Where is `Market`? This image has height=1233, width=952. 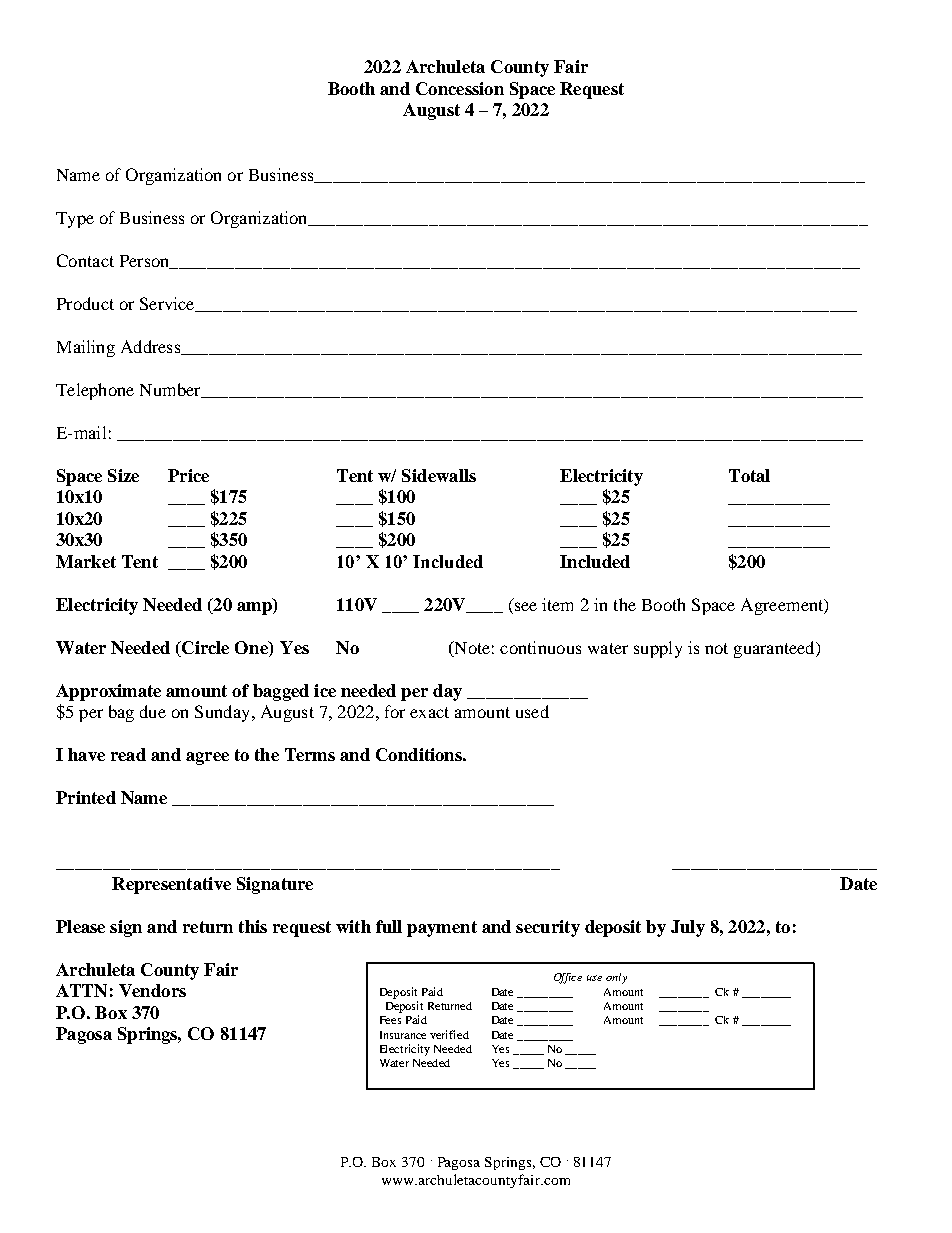 Market is located at coordinates (86, 561).
